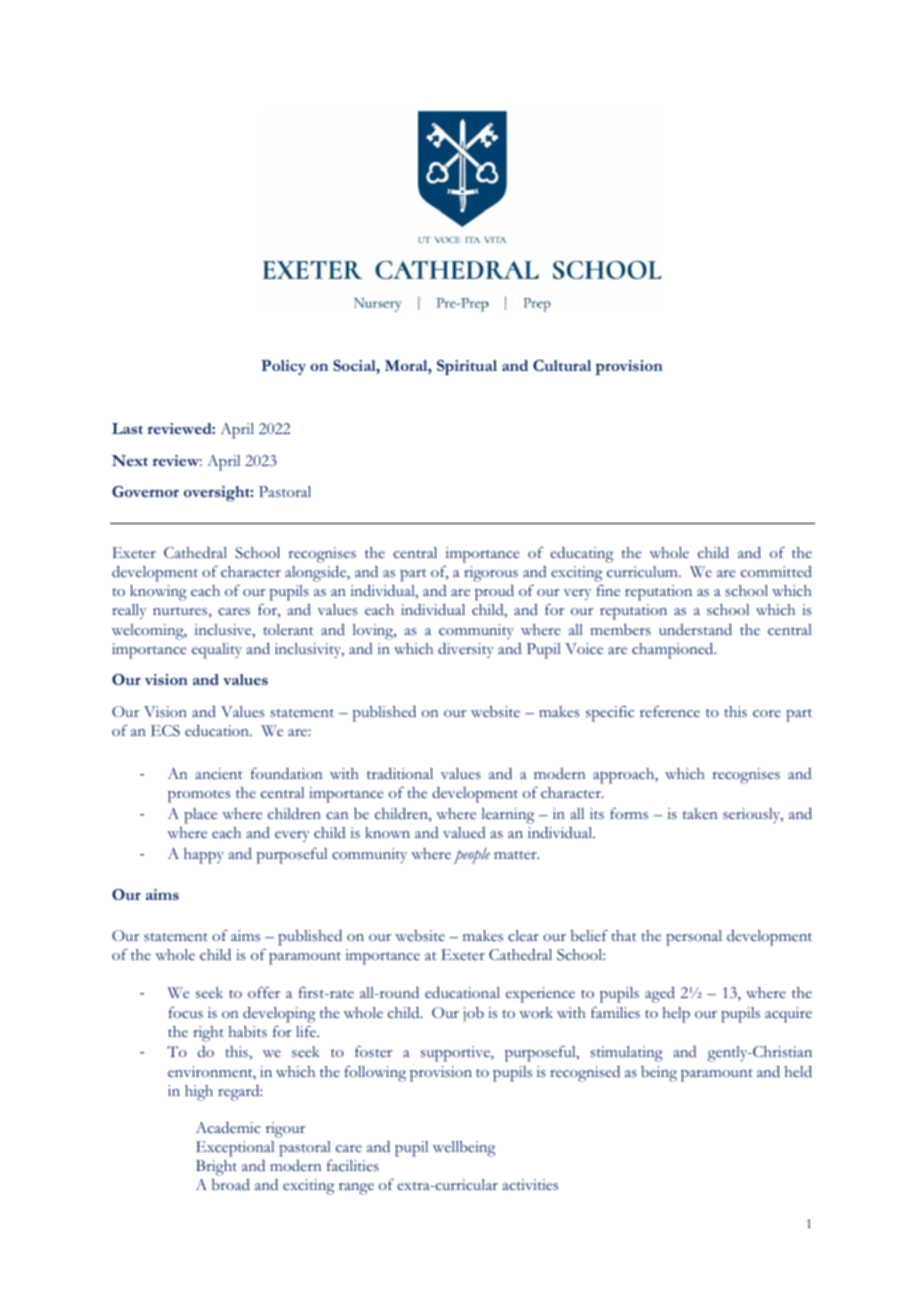 The height and width of the page is (1308, 924). I want to click on Exceptional, so click(235, 1149).
